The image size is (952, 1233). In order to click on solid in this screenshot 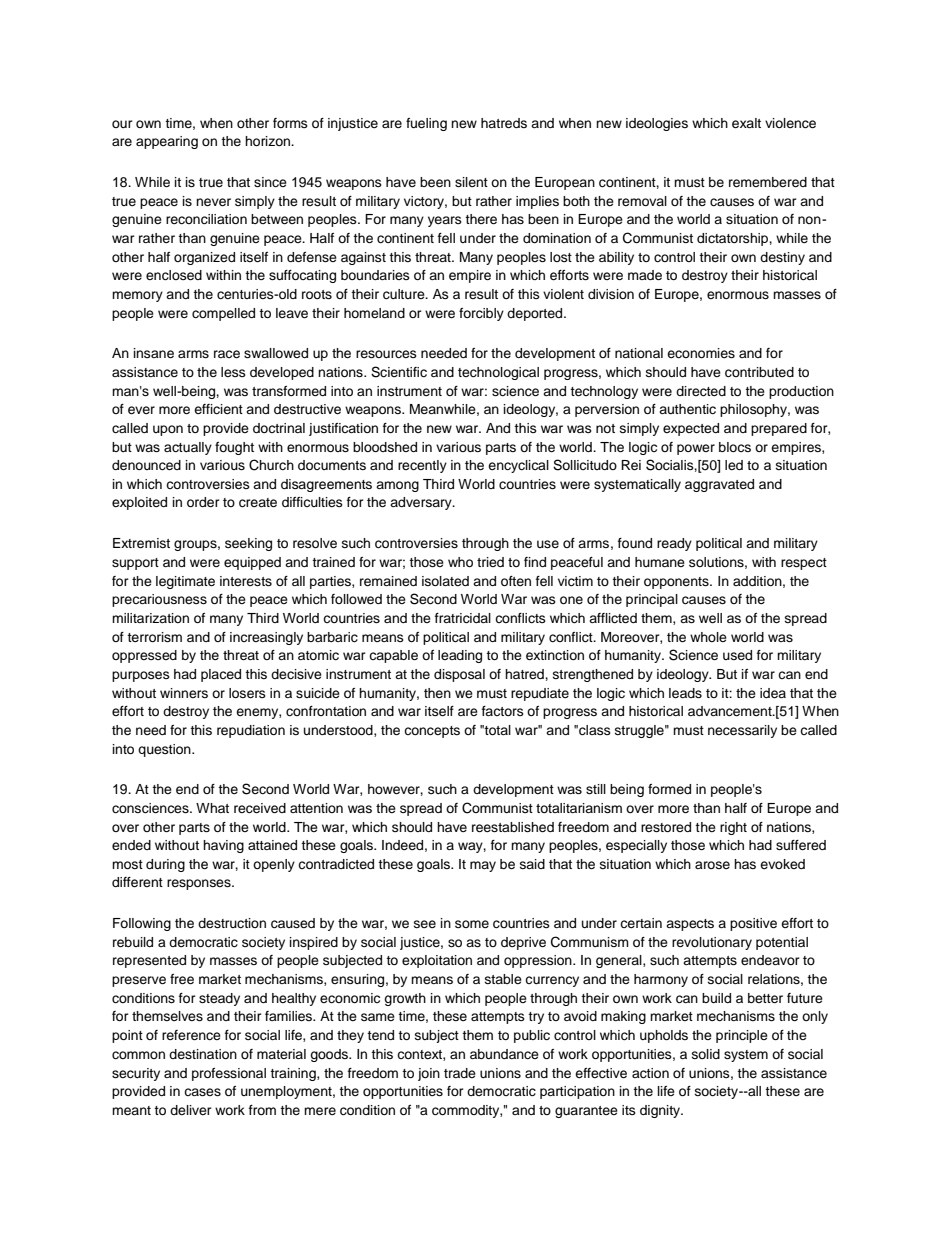, I will do `click(706, 1054)`.
